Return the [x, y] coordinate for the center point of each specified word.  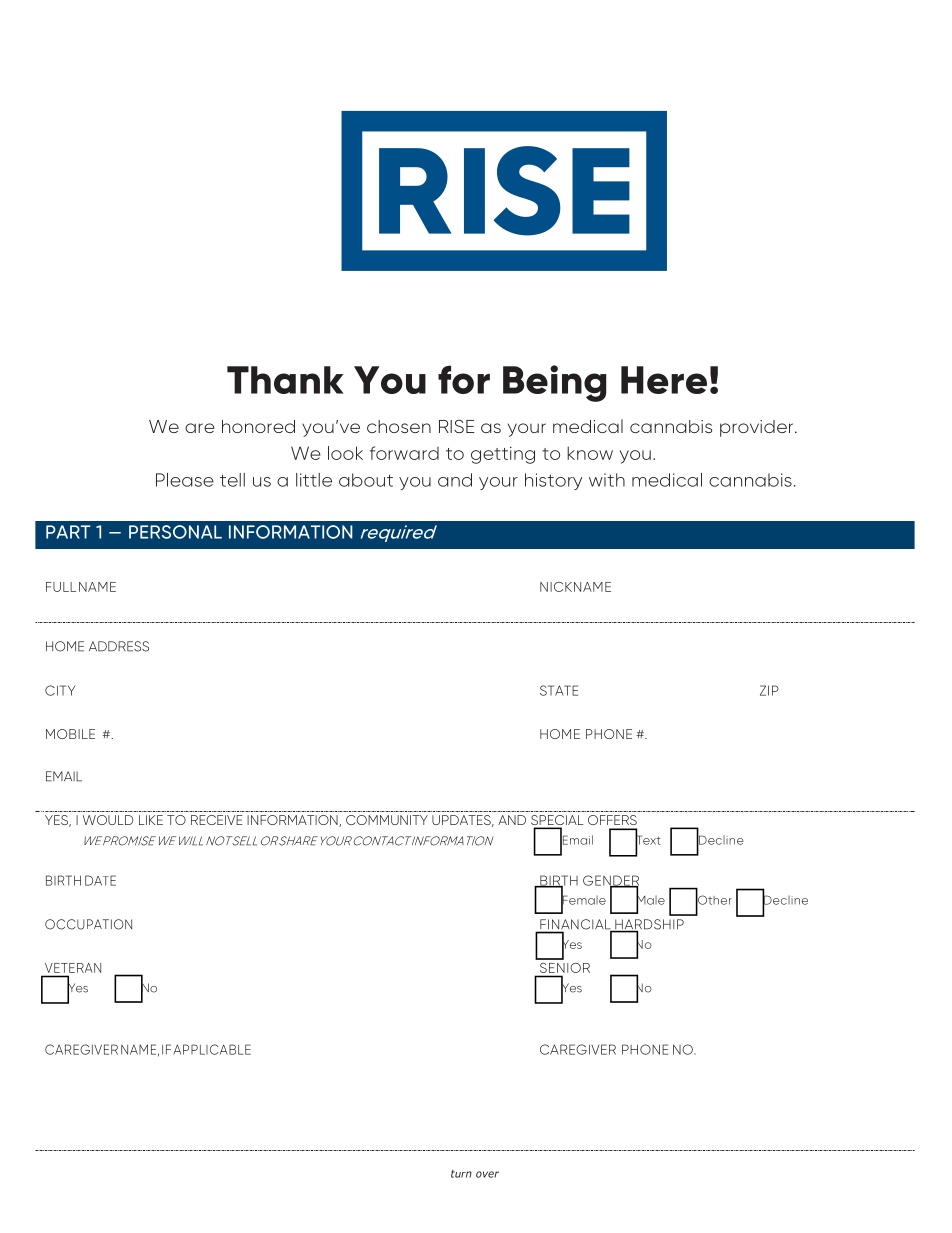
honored [258, 426]
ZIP [769, 690]
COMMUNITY [387, 820]
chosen [399, 426]
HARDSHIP [648, 925]
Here [664, 380]
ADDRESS [119, 646]
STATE [559, 690]
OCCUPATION [88, 924]
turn [461, 1174]
